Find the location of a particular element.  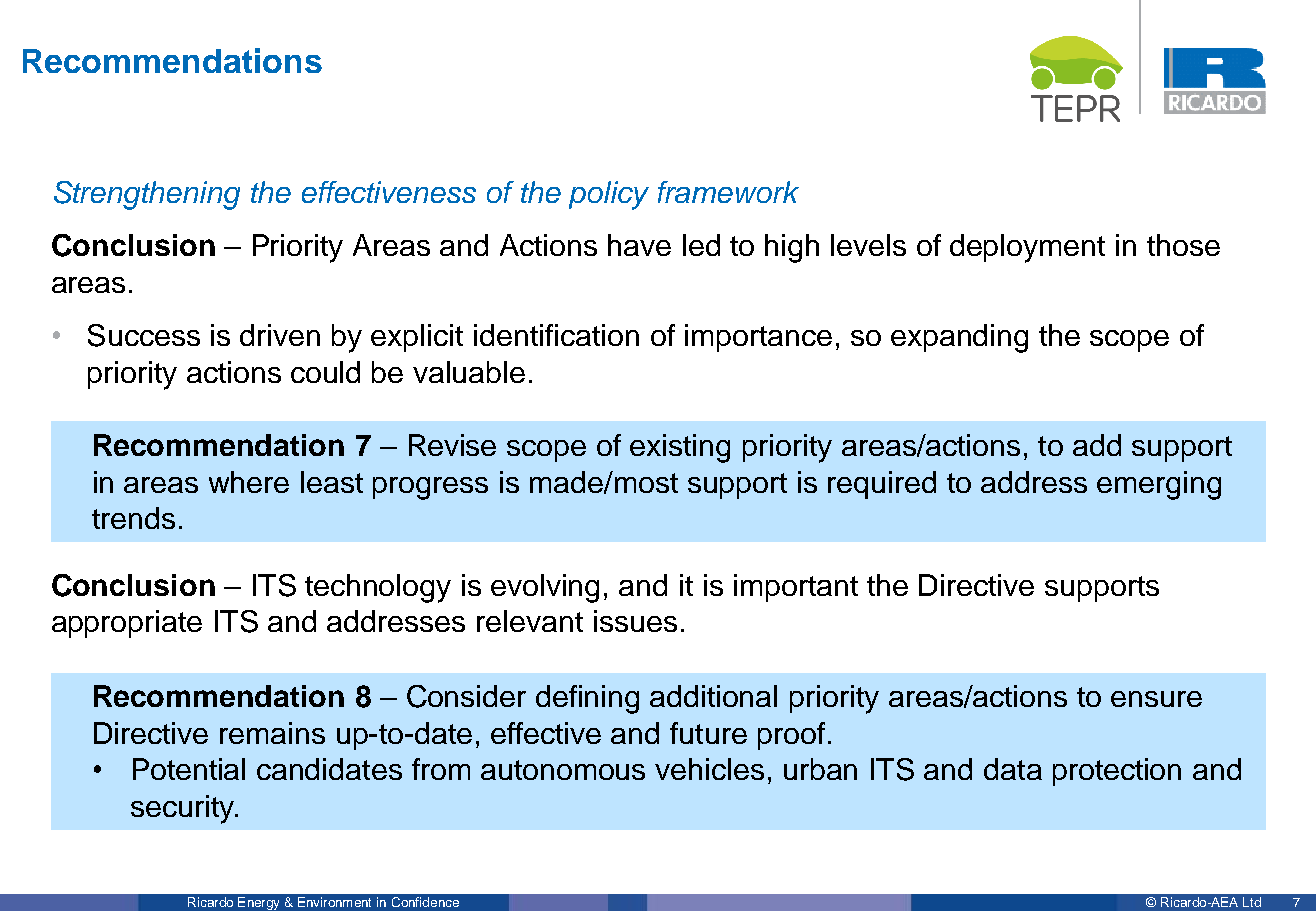

emerging is located at coordinates (1159, 485).
